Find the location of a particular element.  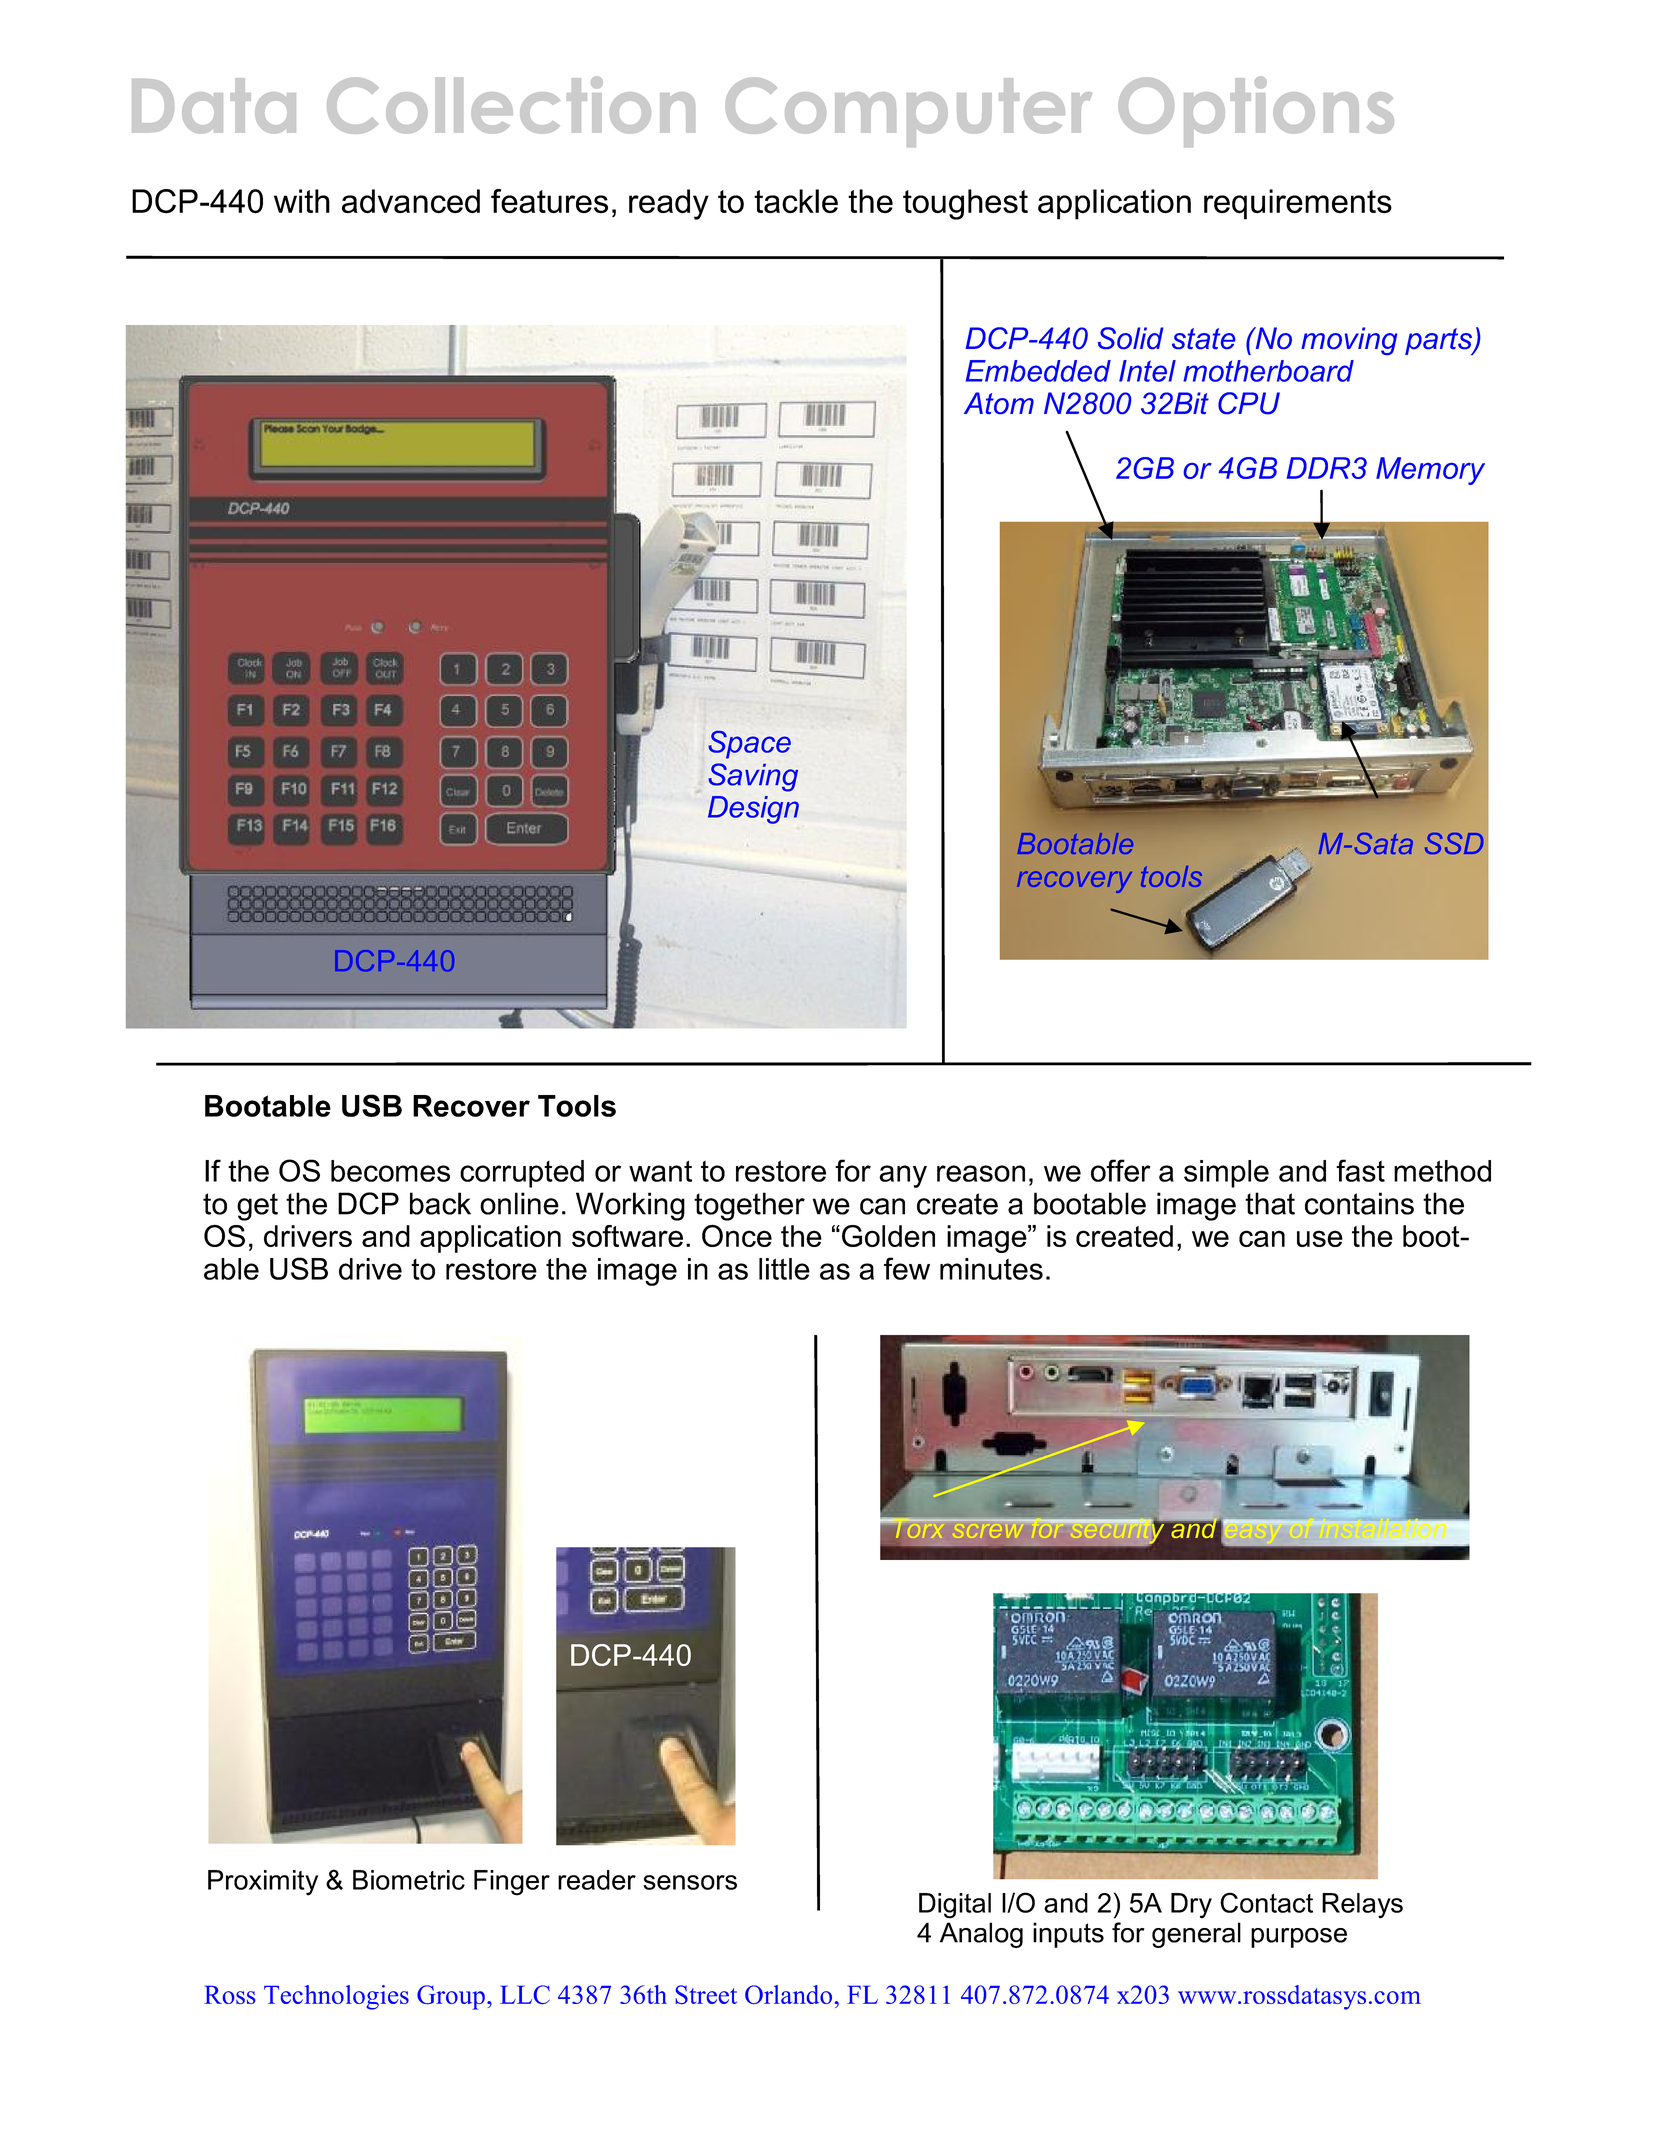

Biometric is located at coordinates (409, 1880).
